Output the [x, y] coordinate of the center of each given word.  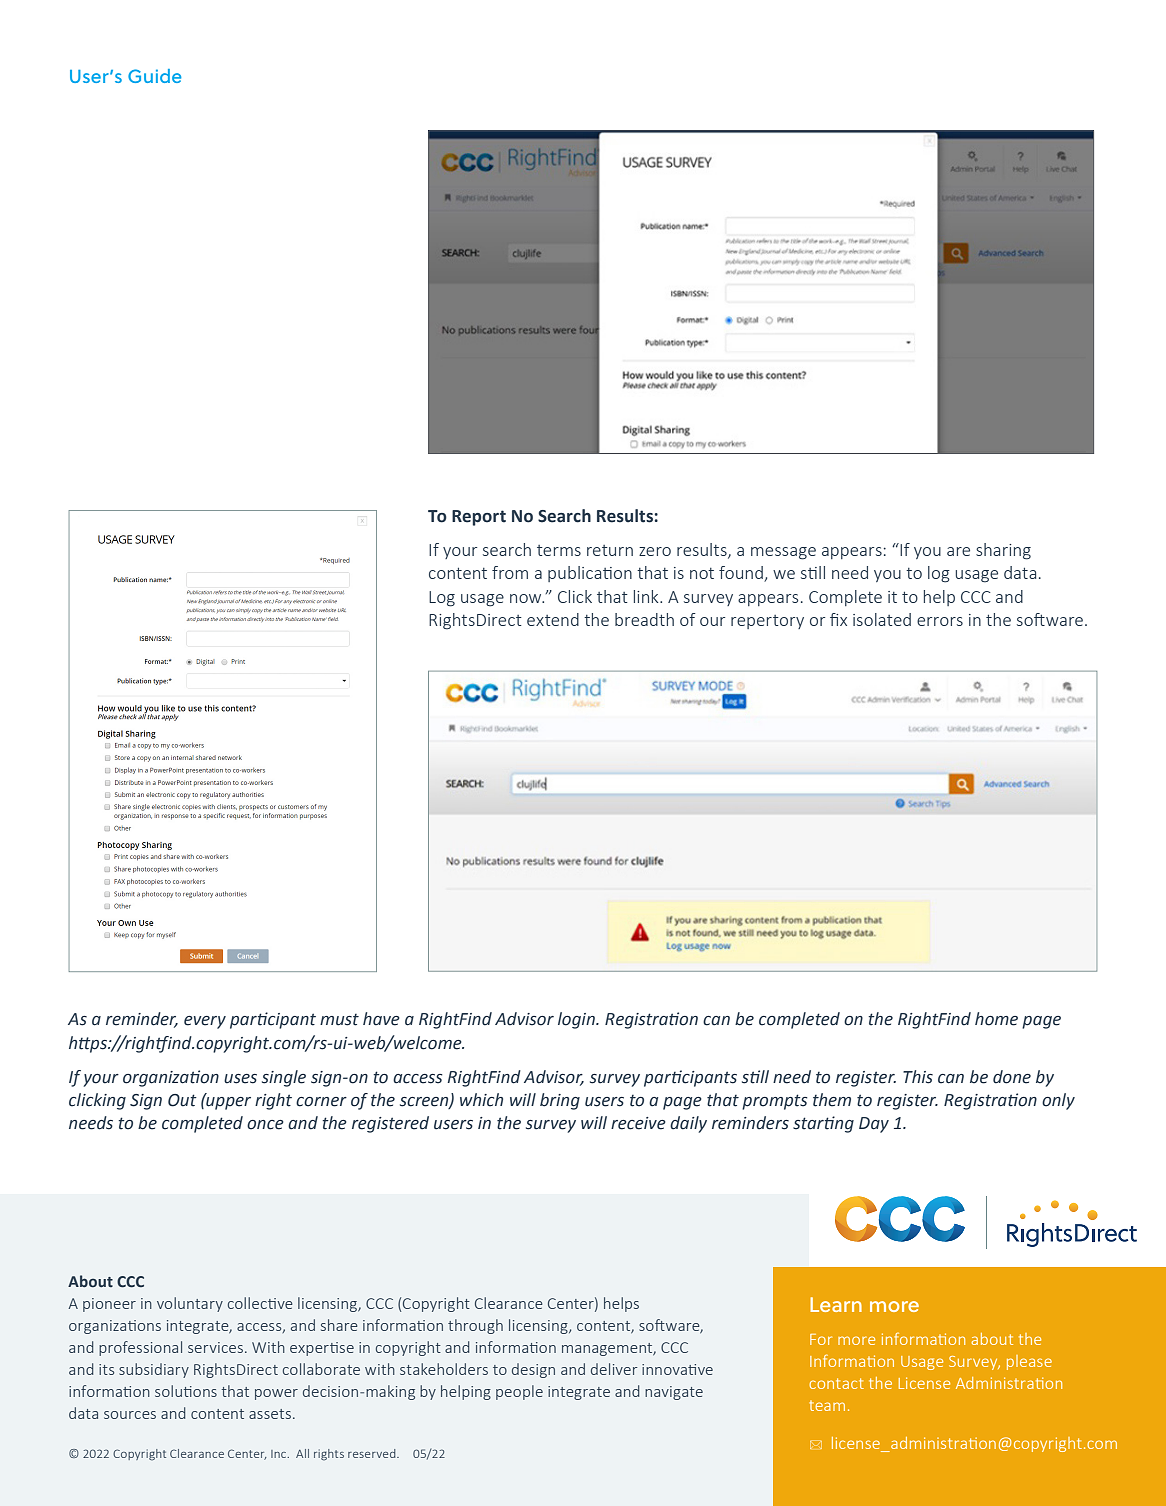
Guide [154, 76]
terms [559, 550]
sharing [1003, 551]
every [205, 1022]
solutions [186, 1391]
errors [940, 621]
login [577, 1020]
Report [479, 518]
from [510, 572]
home [996, 1019]
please [1029, 1362]
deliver [614, 1369]
